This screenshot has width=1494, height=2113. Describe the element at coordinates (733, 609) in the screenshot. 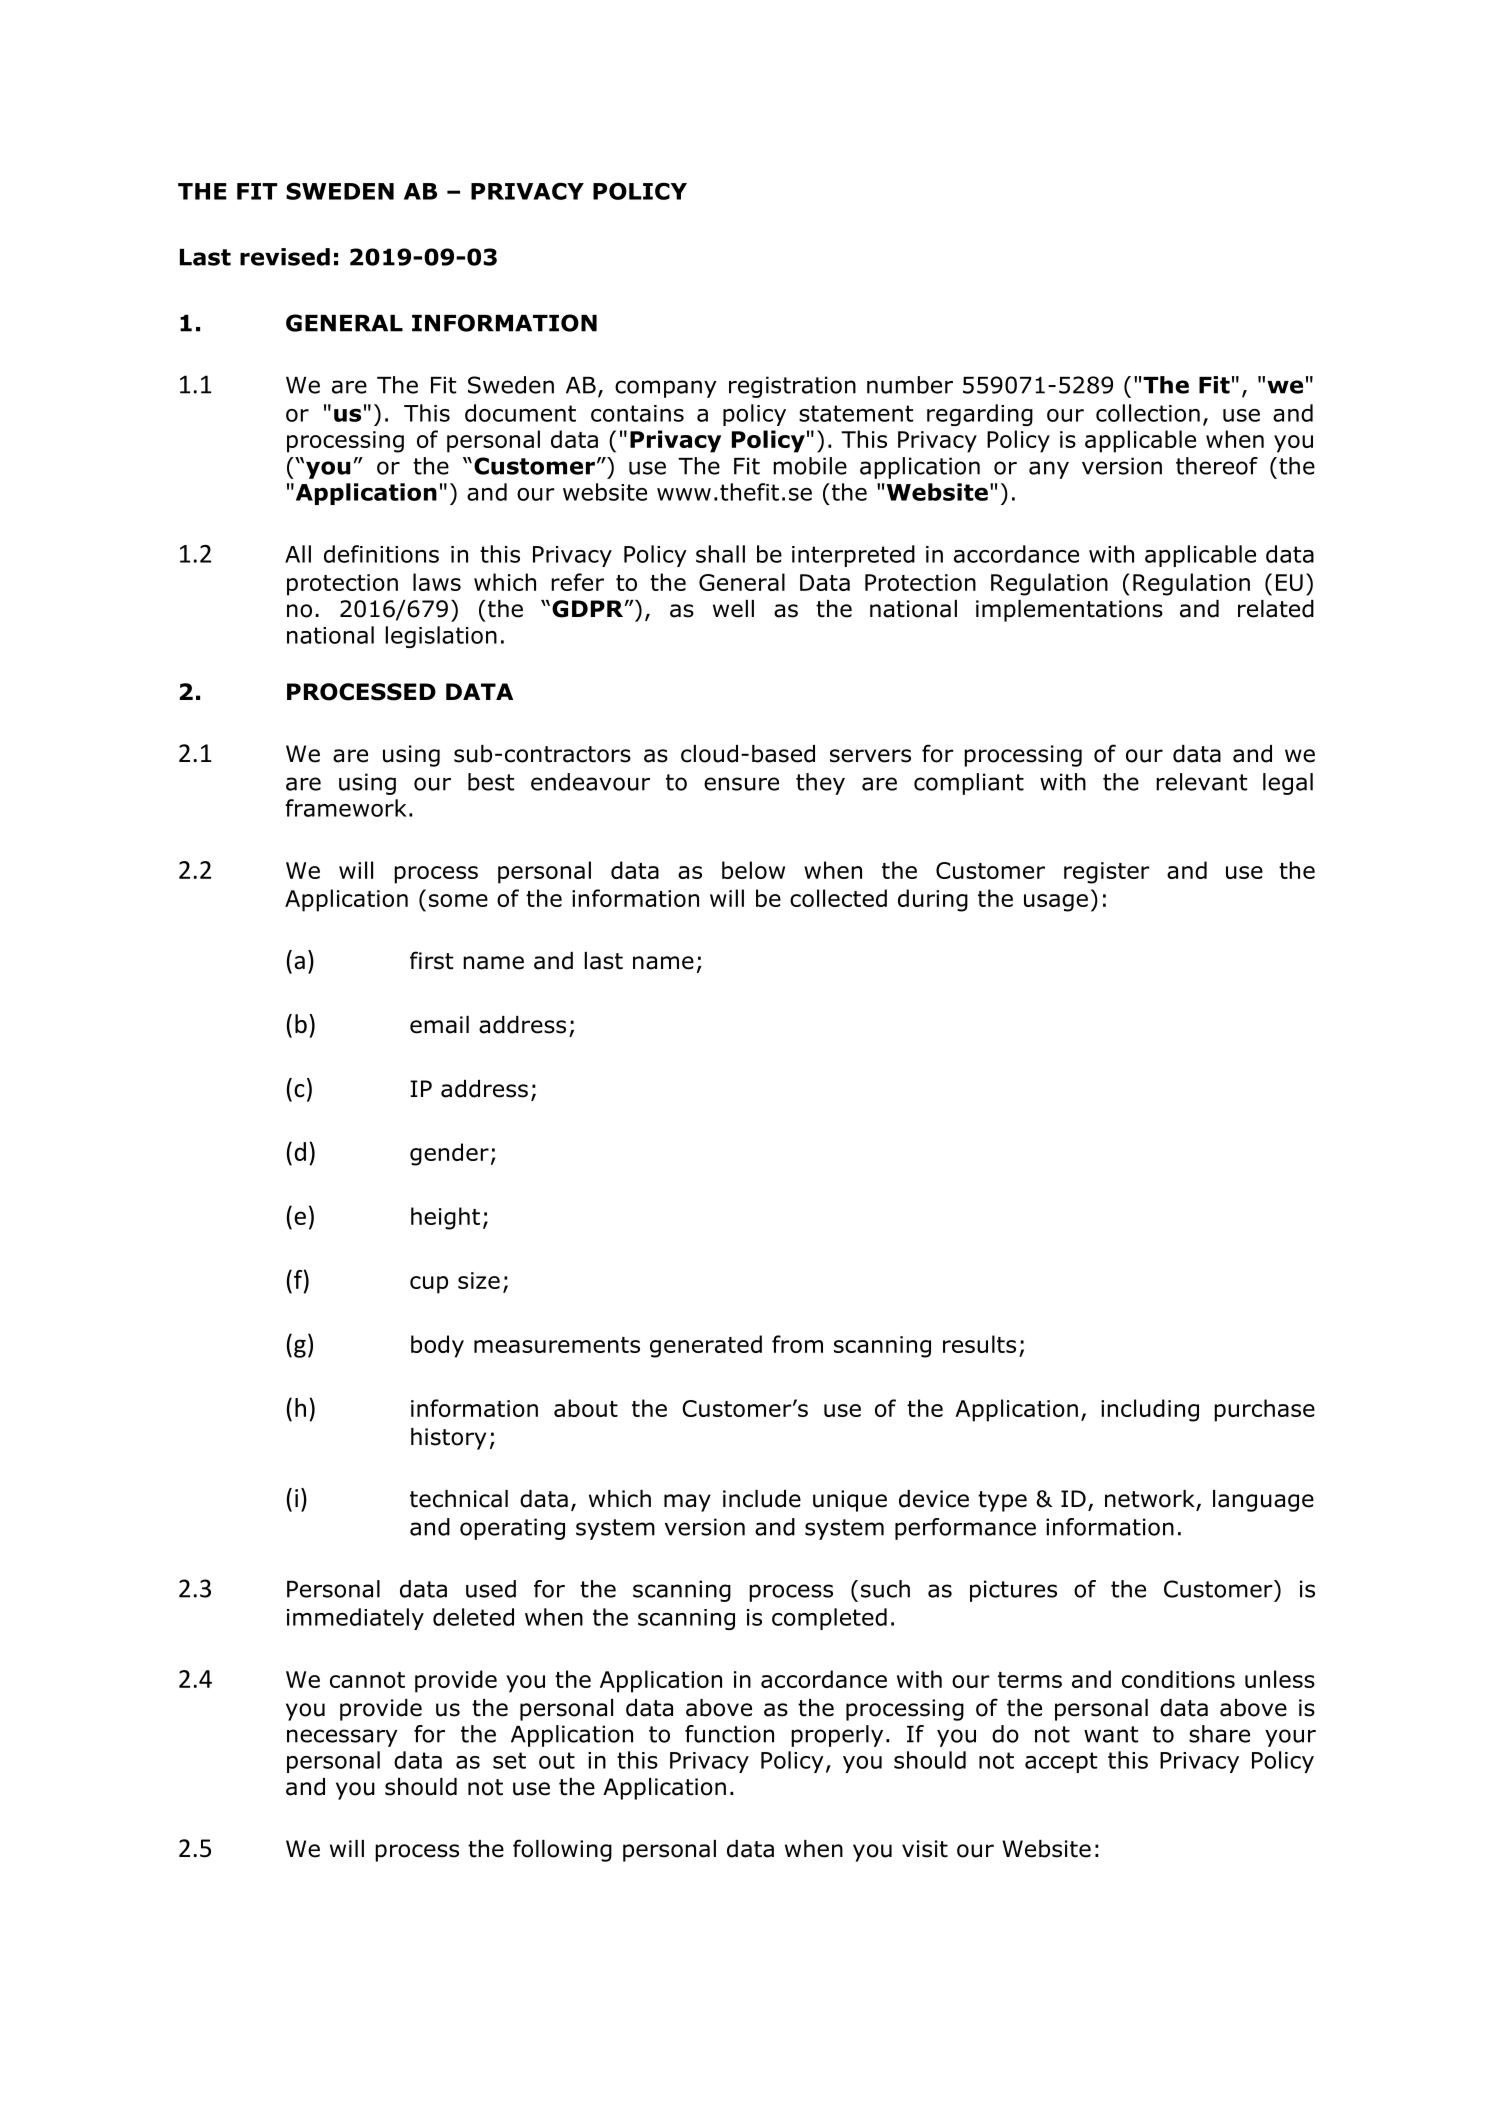

I see `well` at that location.
